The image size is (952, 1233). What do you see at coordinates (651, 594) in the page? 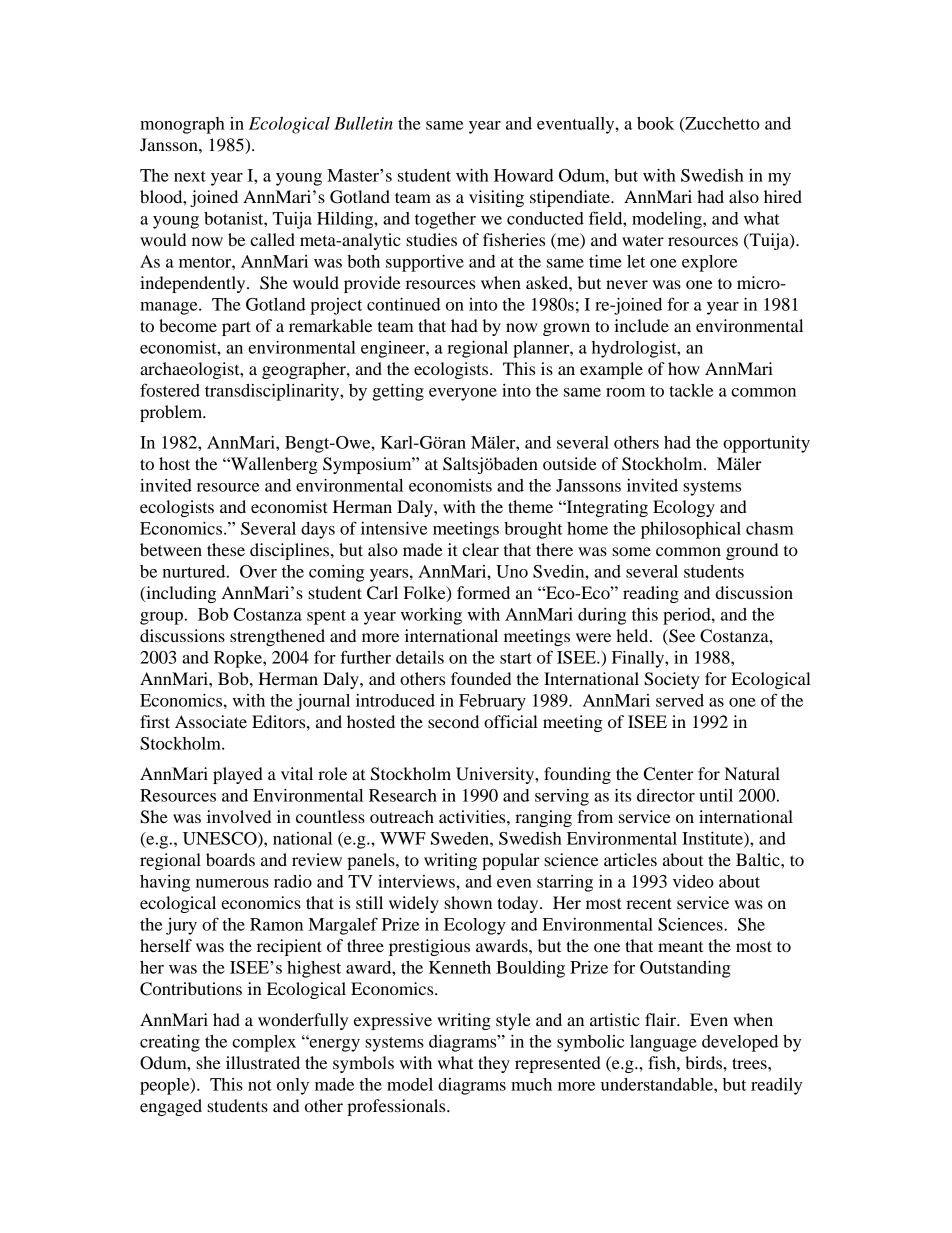
I see `reading` at bounding box center [651, 594].
